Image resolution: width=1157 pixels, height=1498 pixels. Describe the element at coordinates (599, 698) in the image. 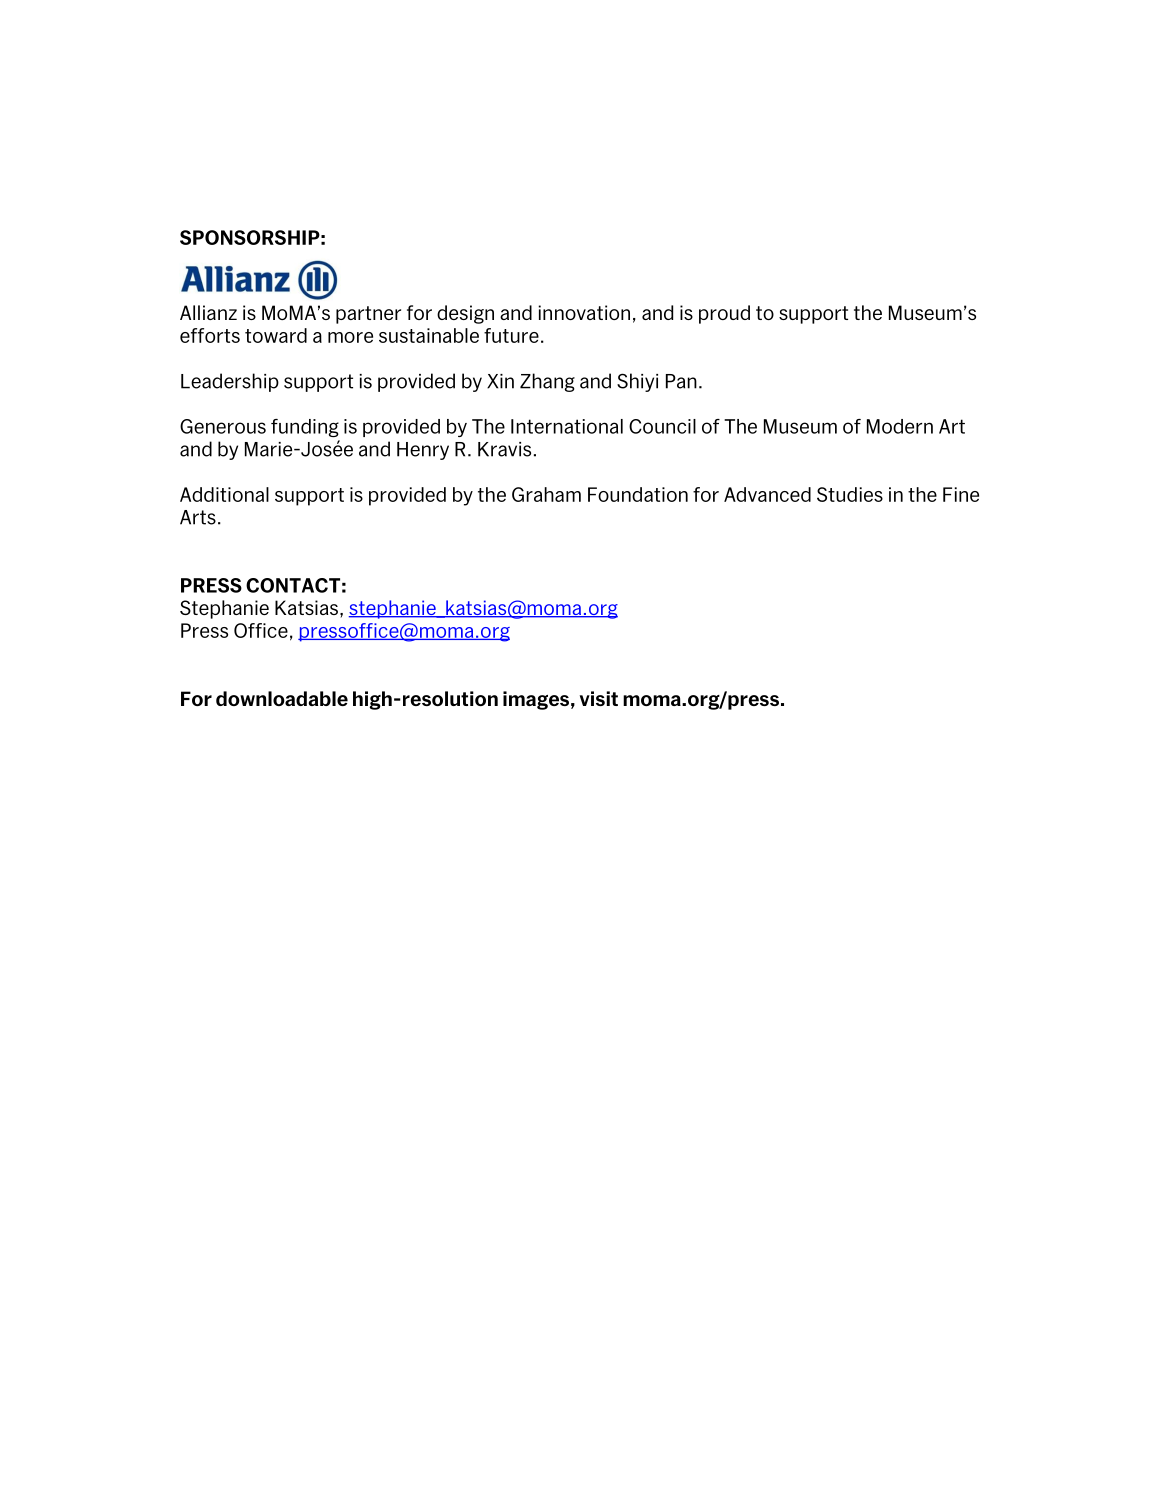

I see `visit` at that location.
